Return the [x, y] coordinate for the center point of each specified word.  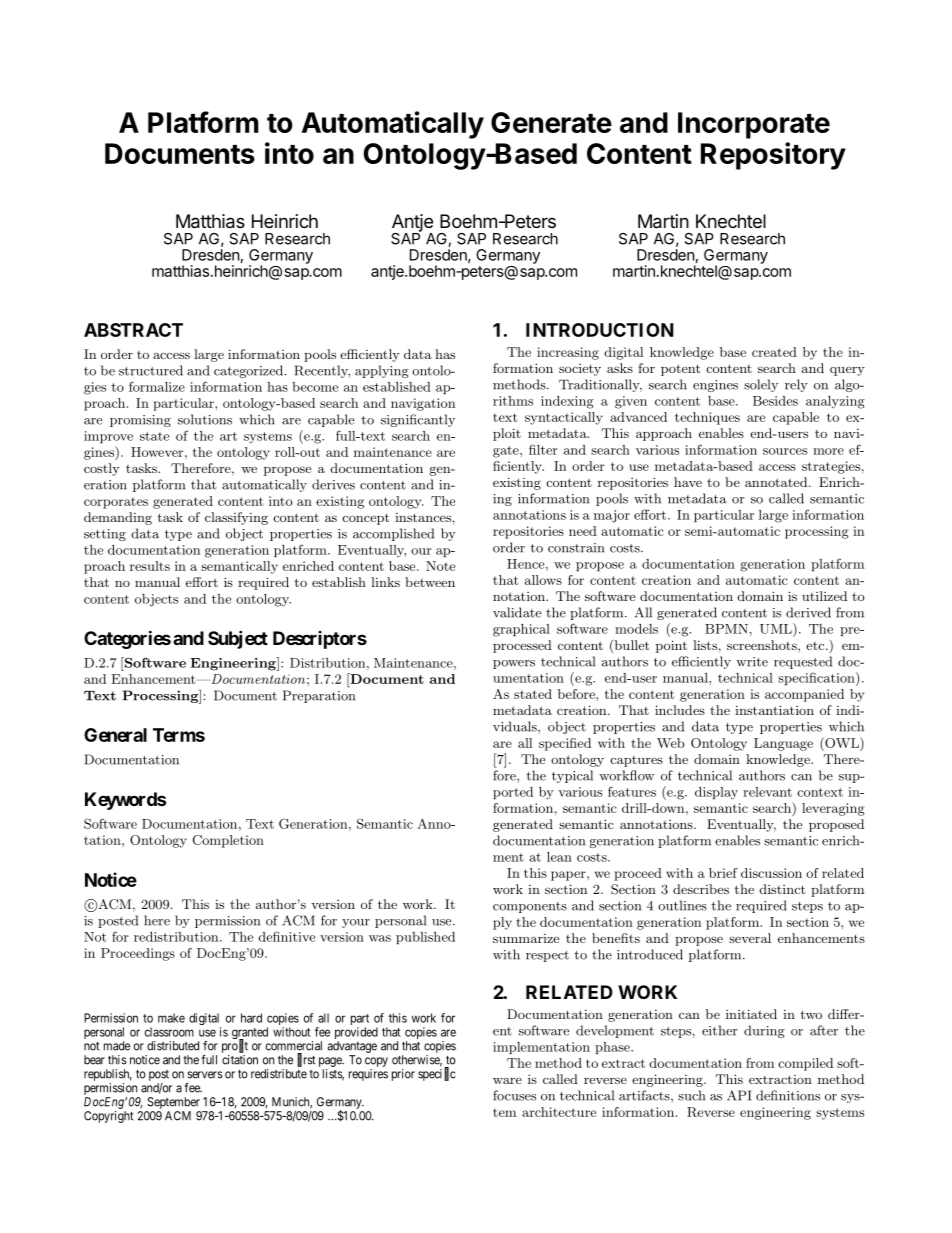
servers [205, 1075]
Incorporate [754, 125]
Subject [238, 640]
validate [517, 612]
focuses [514, 1095]
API [739, 1095]
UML [777, 628]
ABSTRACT [133, 330]
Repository [773, 156]
